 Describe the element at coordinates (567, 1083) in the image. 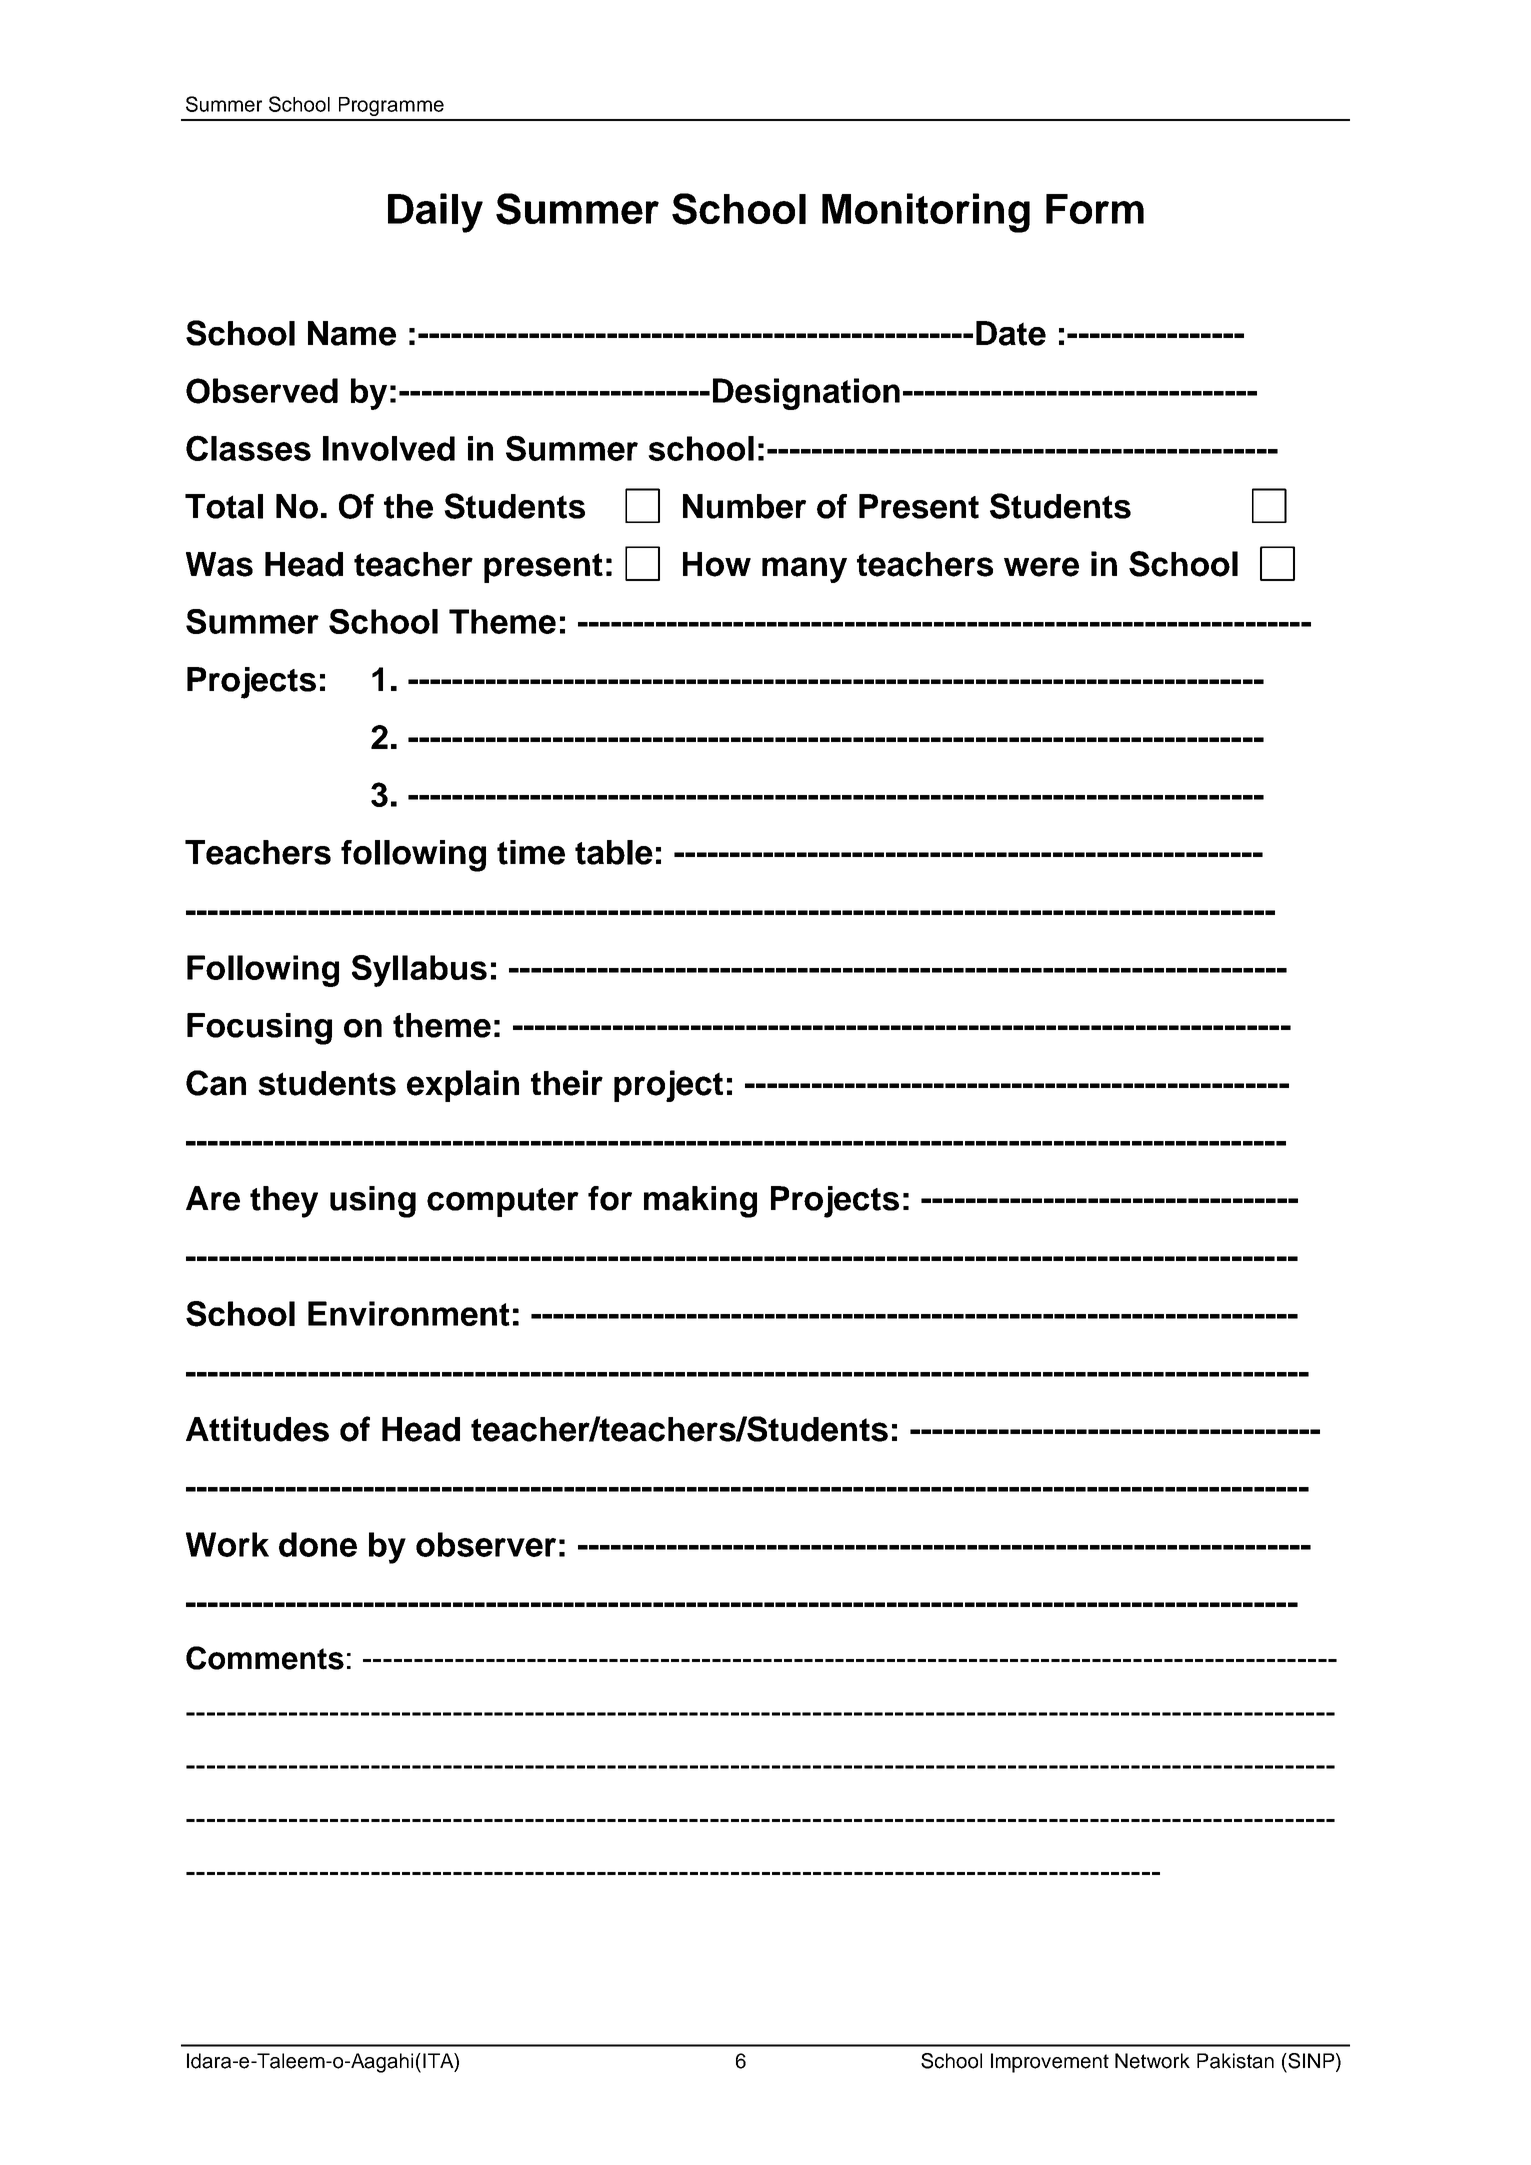

I see `their` at that location.
